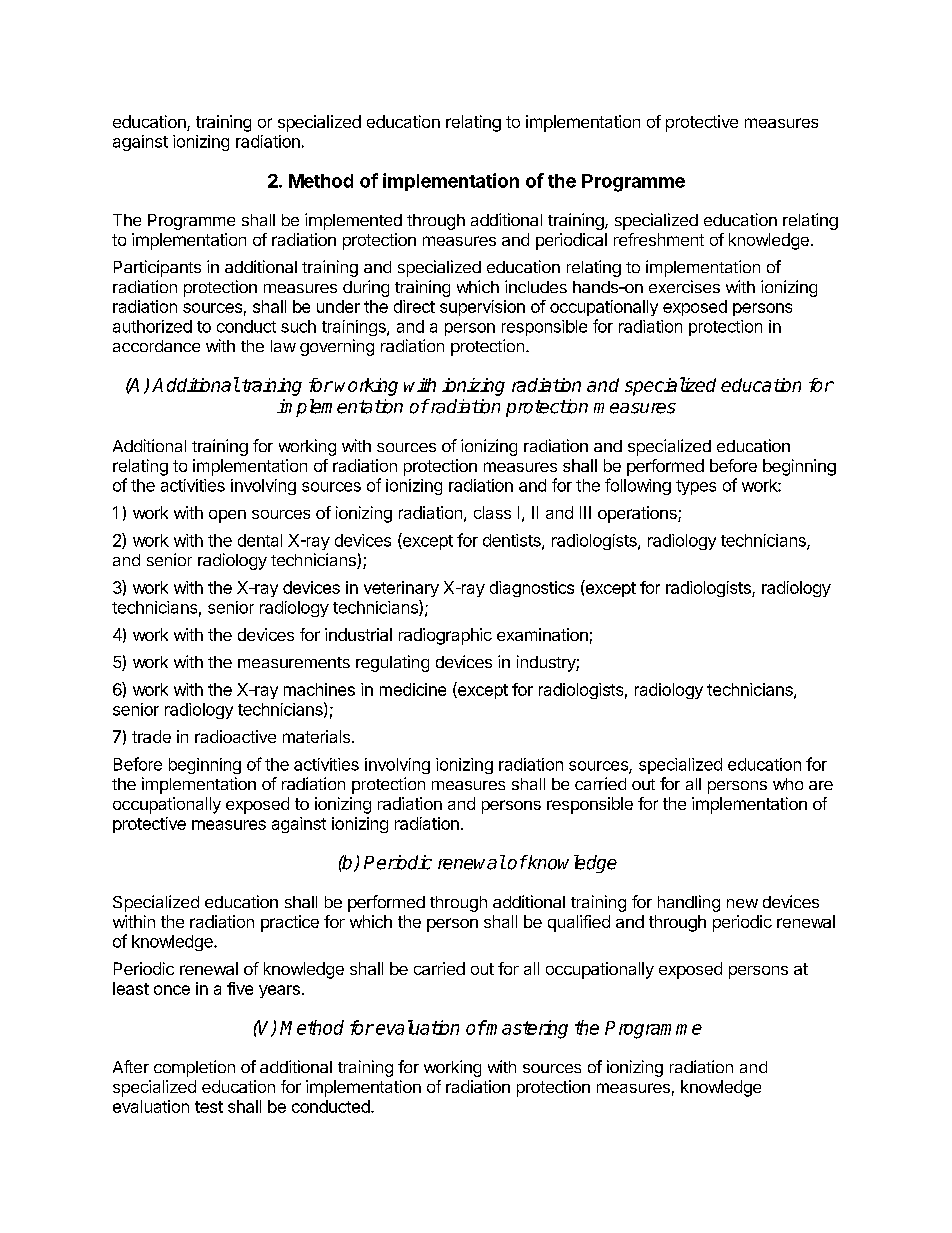  I want to click on completion, so click(194, 1068).
